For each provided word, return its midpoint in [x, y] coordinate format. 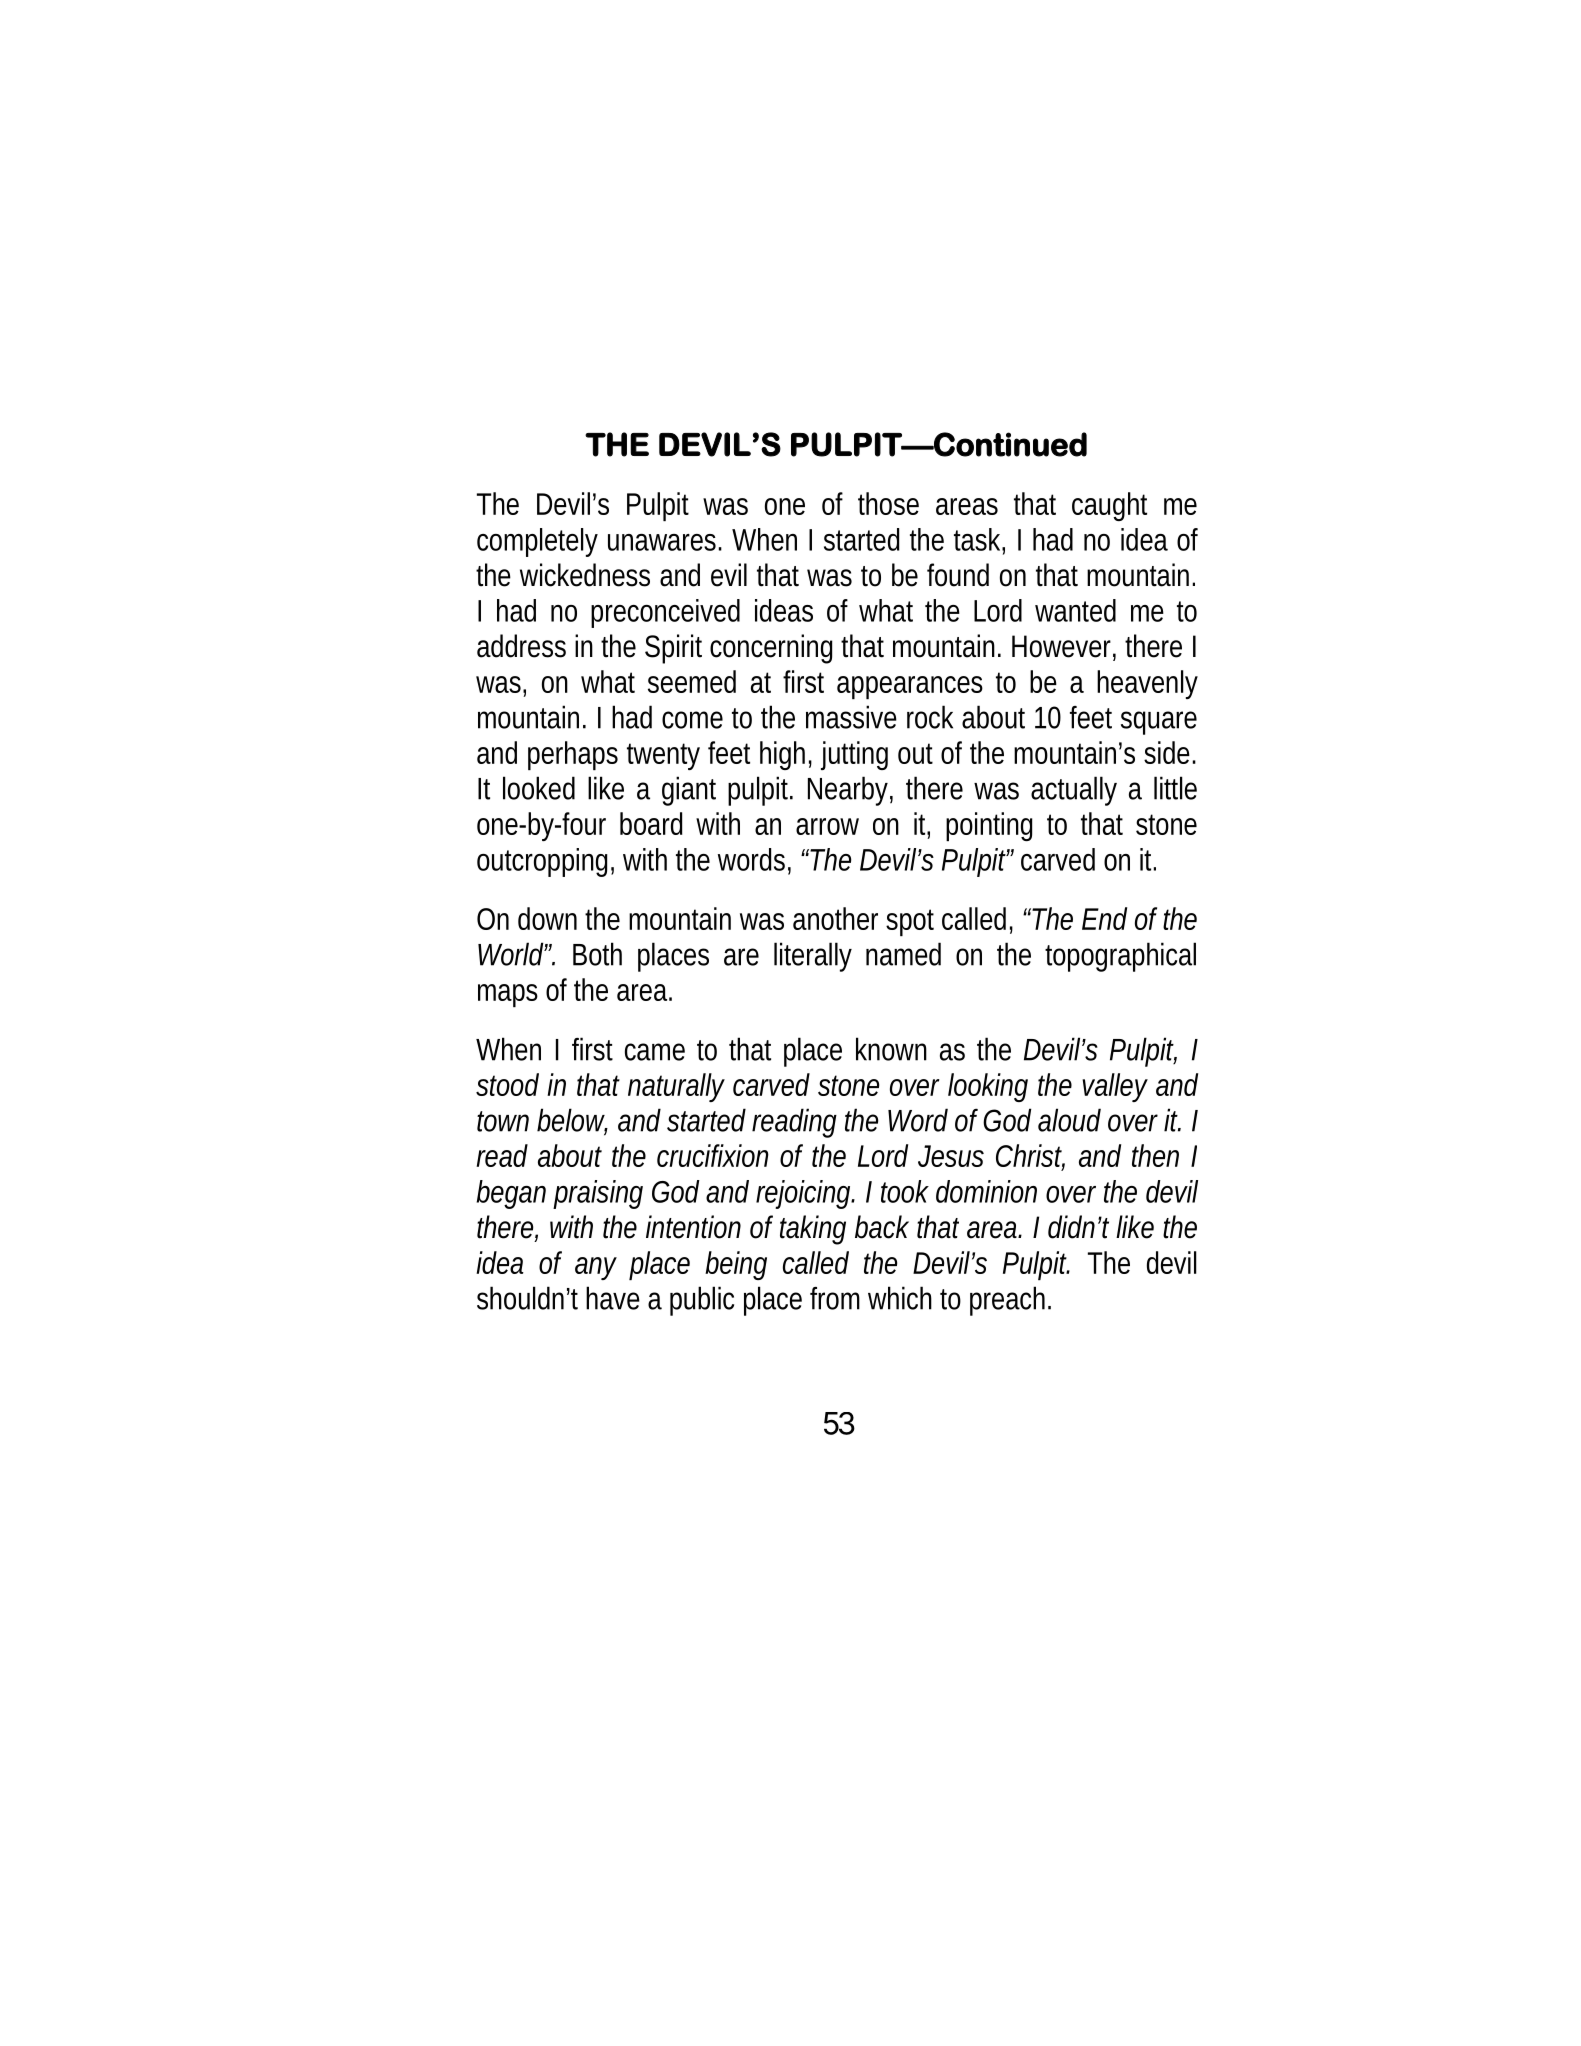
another [835, 918]
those [888, 503]
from [835, 1298]
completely [537, 542]
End [1104, 918]
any [596, 1268]
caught [1109, 506]
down [547, 918]
